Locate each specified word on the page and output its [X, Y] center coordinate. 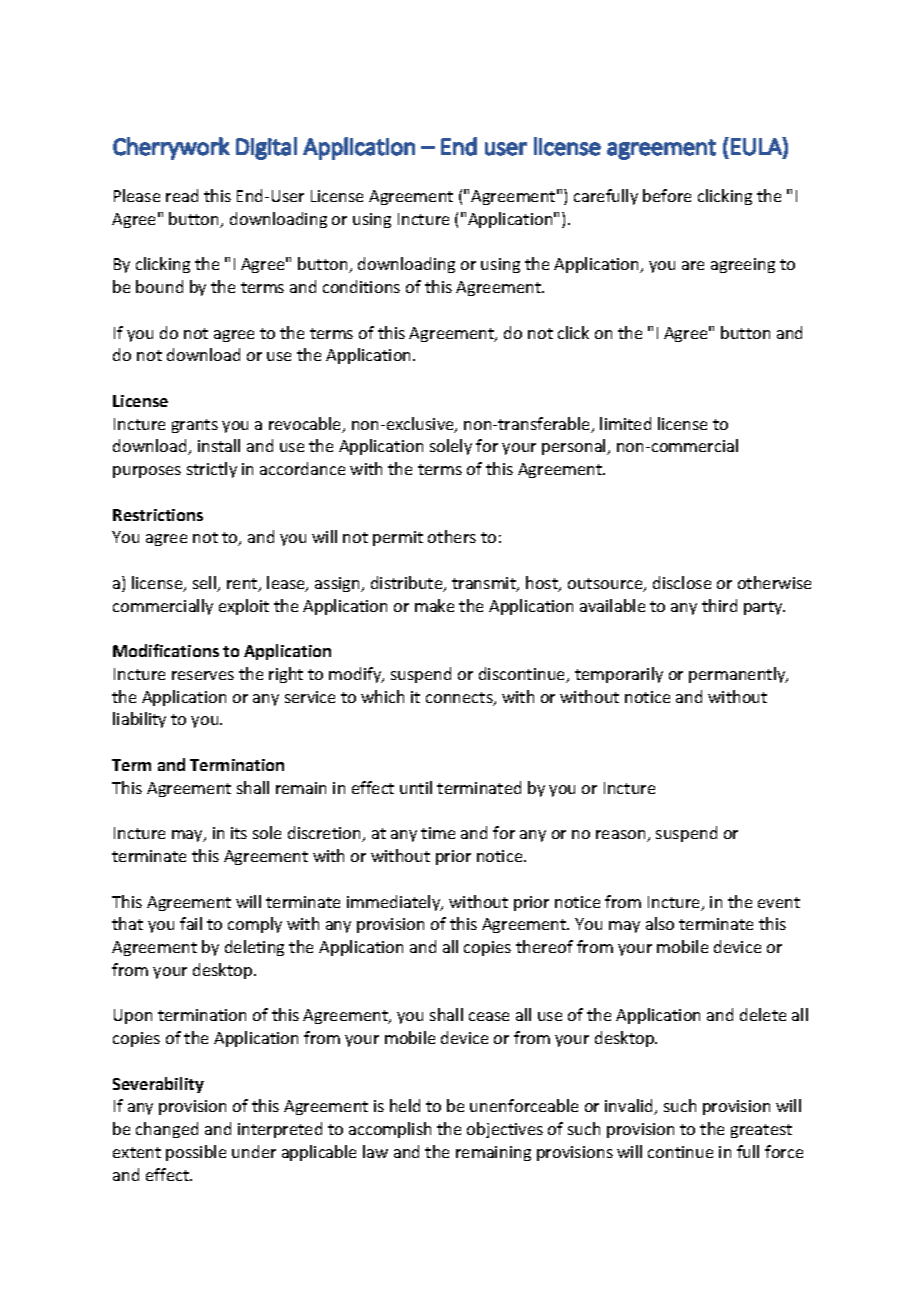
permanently [738, 675]
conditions [361, 286]
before [667, 195]
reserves [203, 675]
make [434, 605]
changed [167, 1130]
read [182, 195]
